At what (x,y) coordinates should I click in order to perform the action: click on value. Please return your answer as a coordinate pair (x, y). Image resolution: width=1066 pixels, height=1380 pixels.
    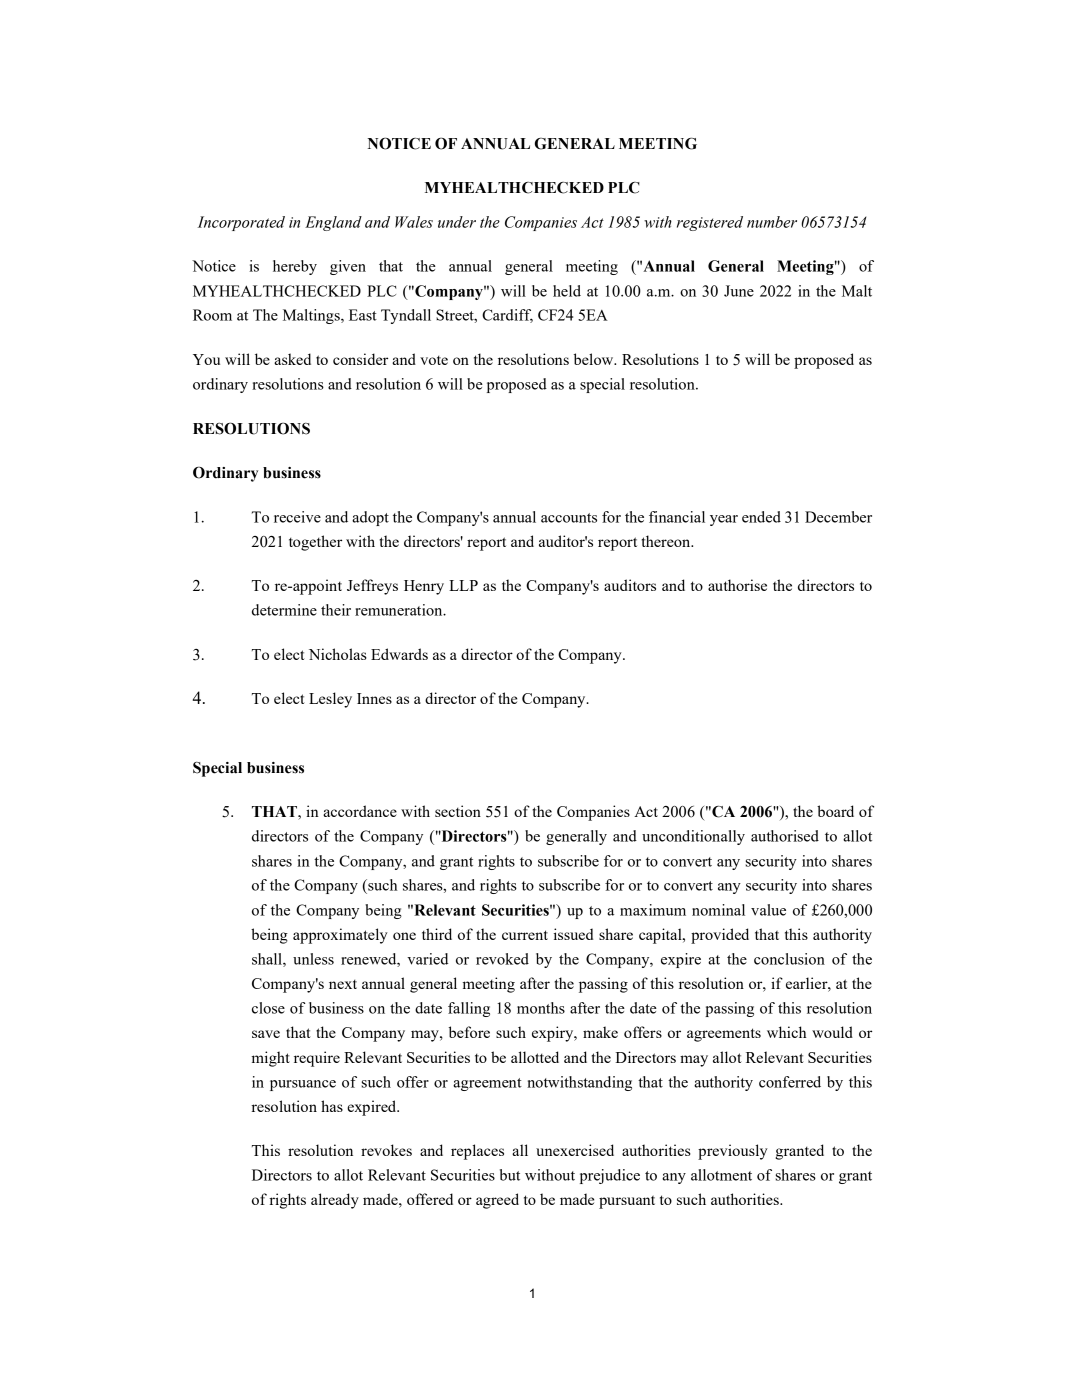
    Looking at the image, I should click on (768, 910).
